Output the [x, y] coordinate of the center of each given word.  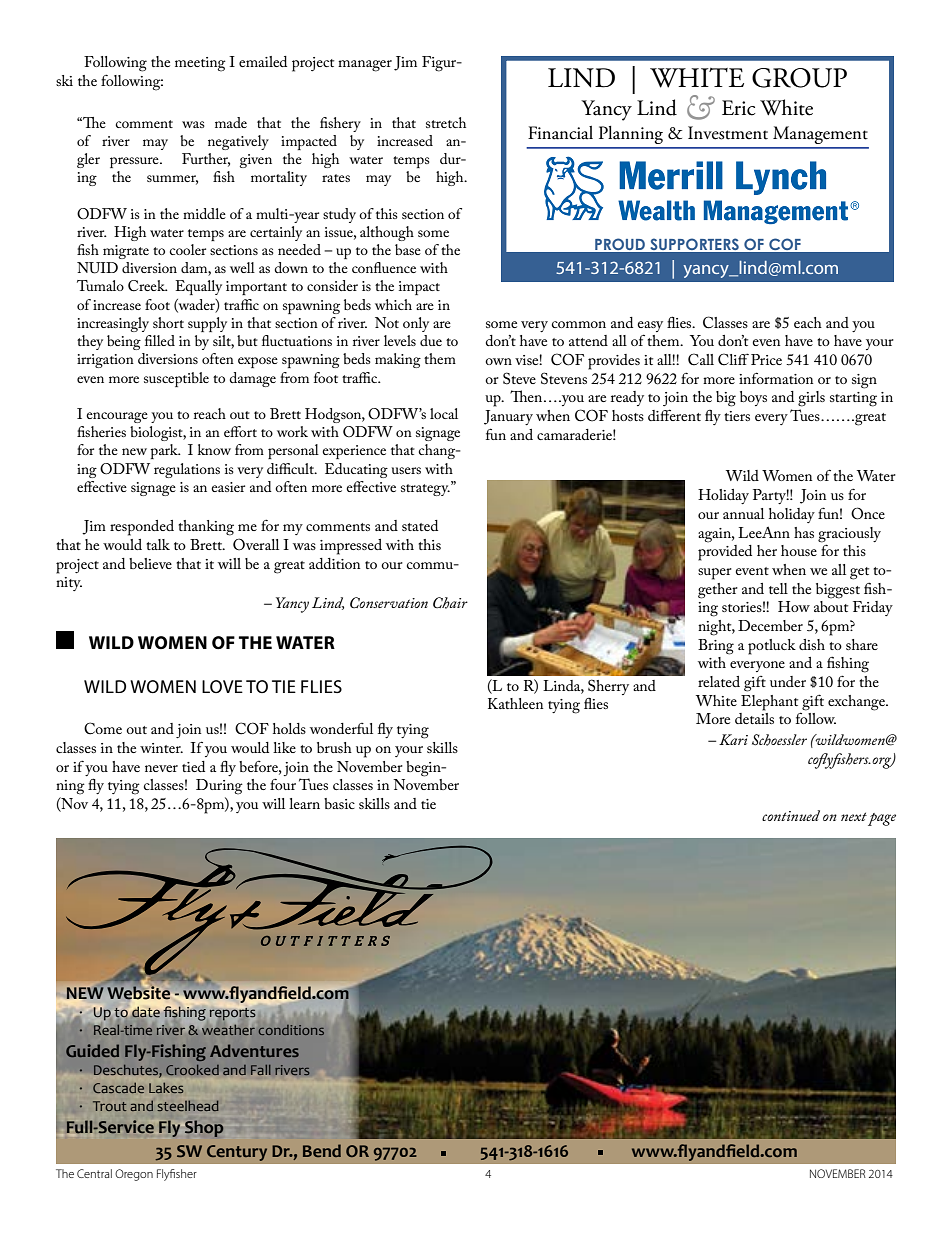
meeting [200, 64]
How [794, 606]
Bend [322, 1150]
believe [150, 563]
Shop [203, 1128]
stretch [446, 122]
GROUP [799, 78]
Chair [450, 603]
